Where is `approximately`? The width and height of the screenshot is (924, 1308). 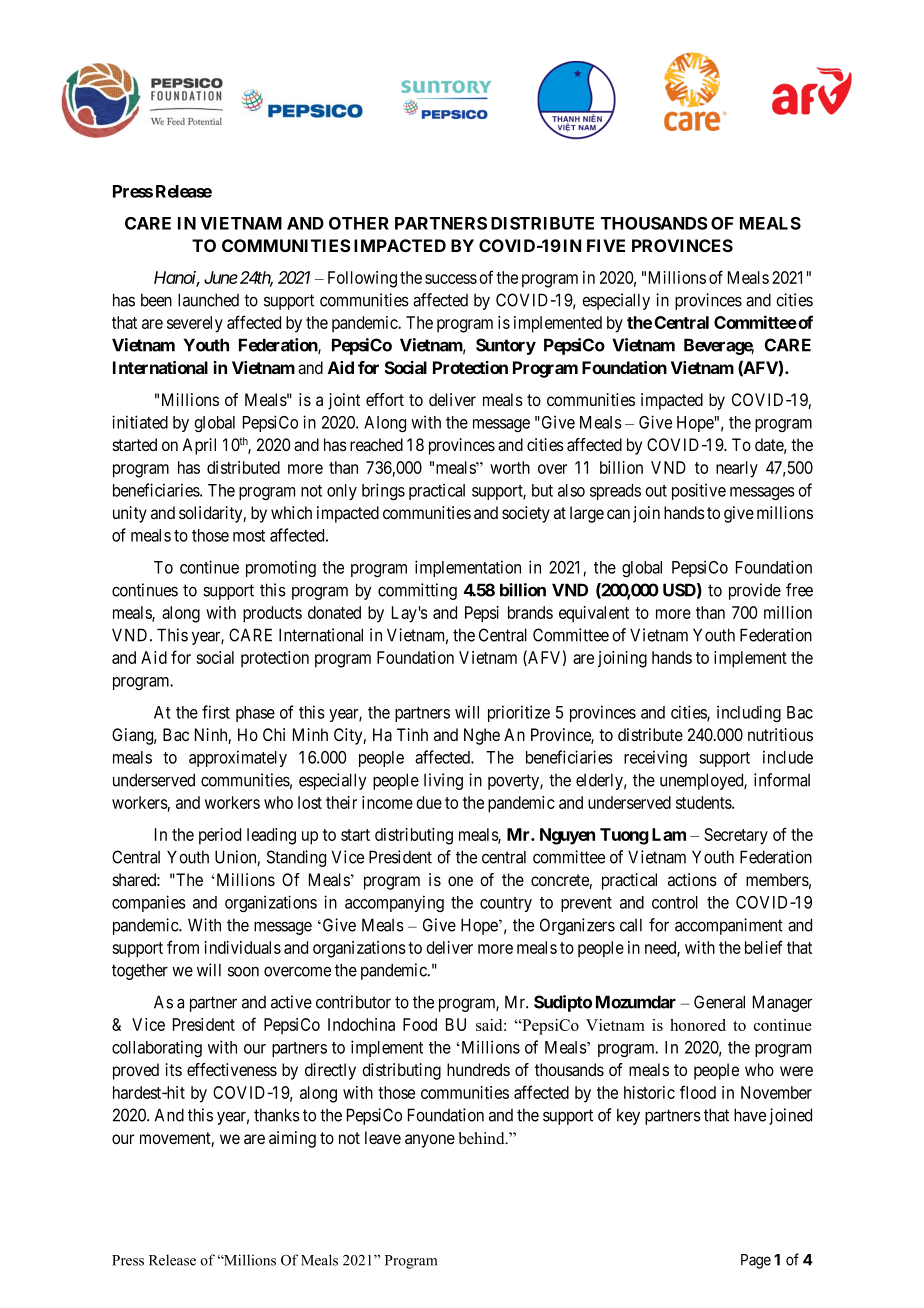 approximately is located at coordinates (238, 758).
